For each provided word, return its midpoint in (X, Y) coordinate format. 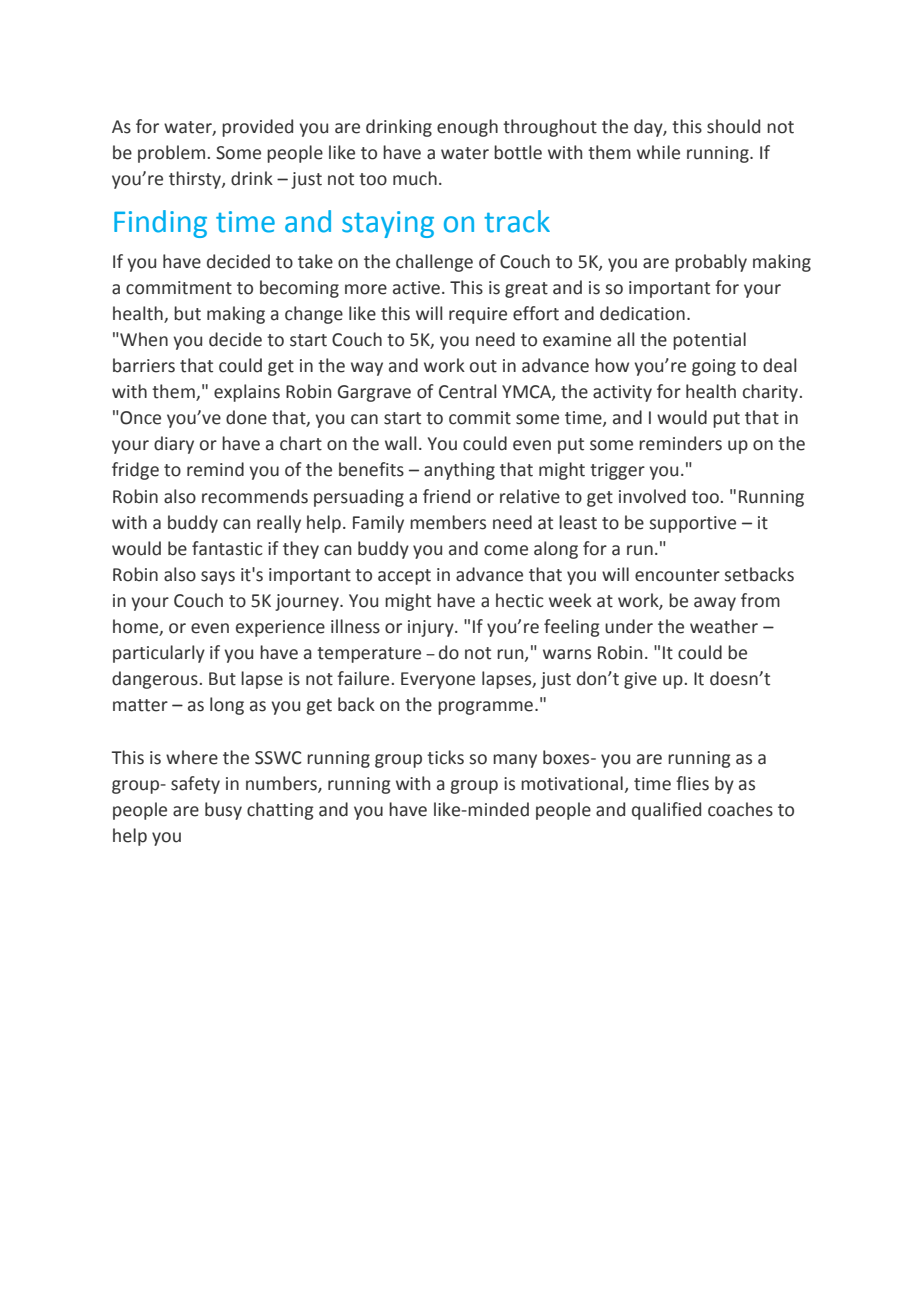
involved (652, 496)
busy (223, 811)
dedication (642, 313)
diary (174, 445)
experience (280, 628)
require (478, 315)
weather (724, 626)
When (143, 339)
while (658, 152)
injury (432, 628)
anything (459, 471)
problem (171, 154)
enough (467, 128)
